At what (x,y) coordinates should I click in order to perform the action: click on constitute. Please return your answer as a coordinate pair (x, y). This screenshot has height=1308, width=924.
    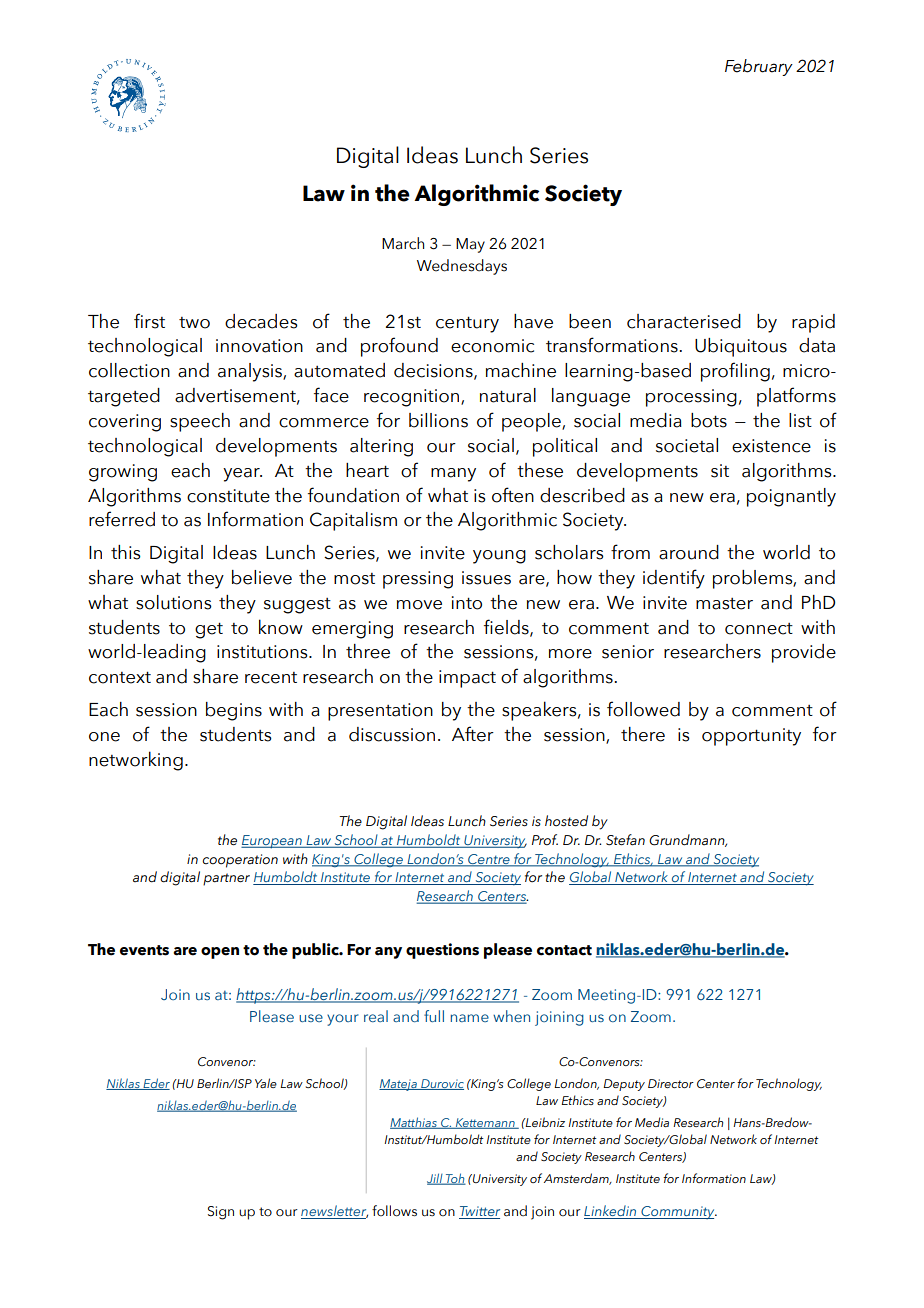
    Looking at the image, I should click on (228, 496).
